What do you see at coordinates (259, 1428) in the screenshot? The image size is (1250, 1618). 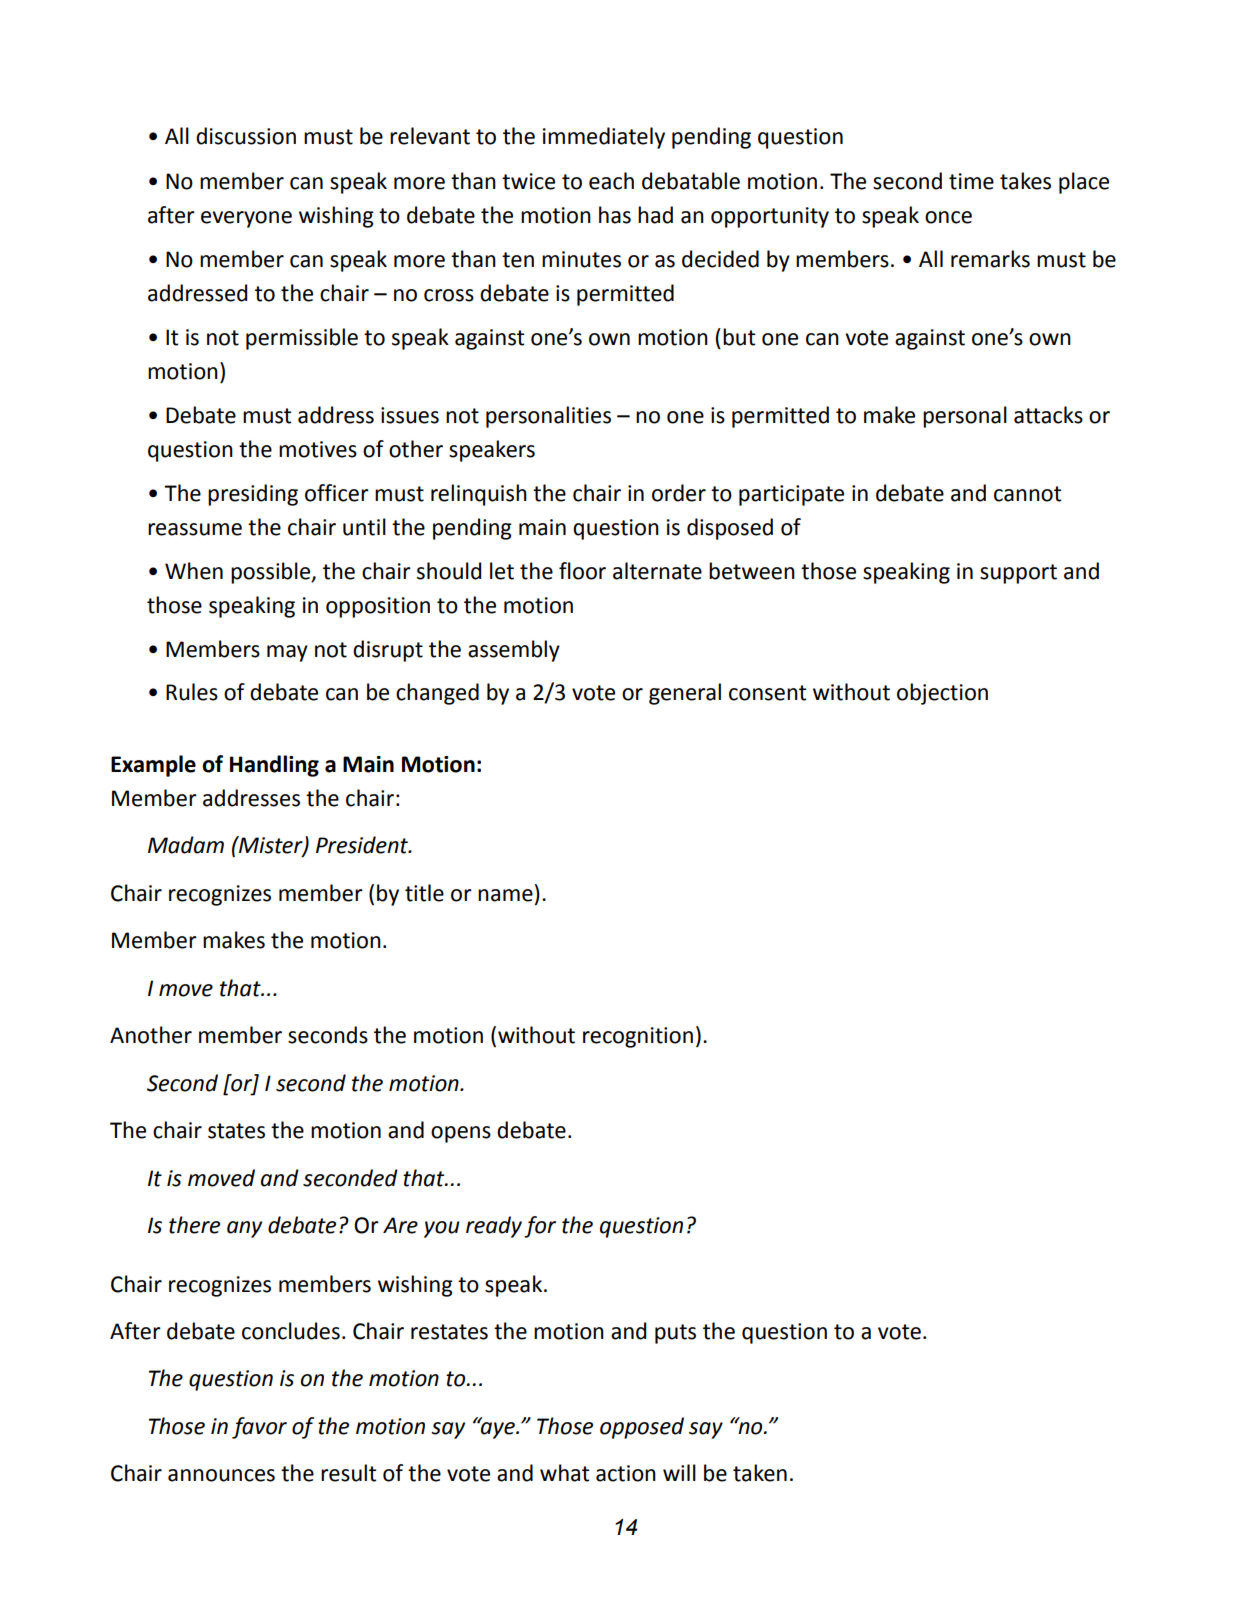 I see `favor` at bounding box center [259, 1428].
